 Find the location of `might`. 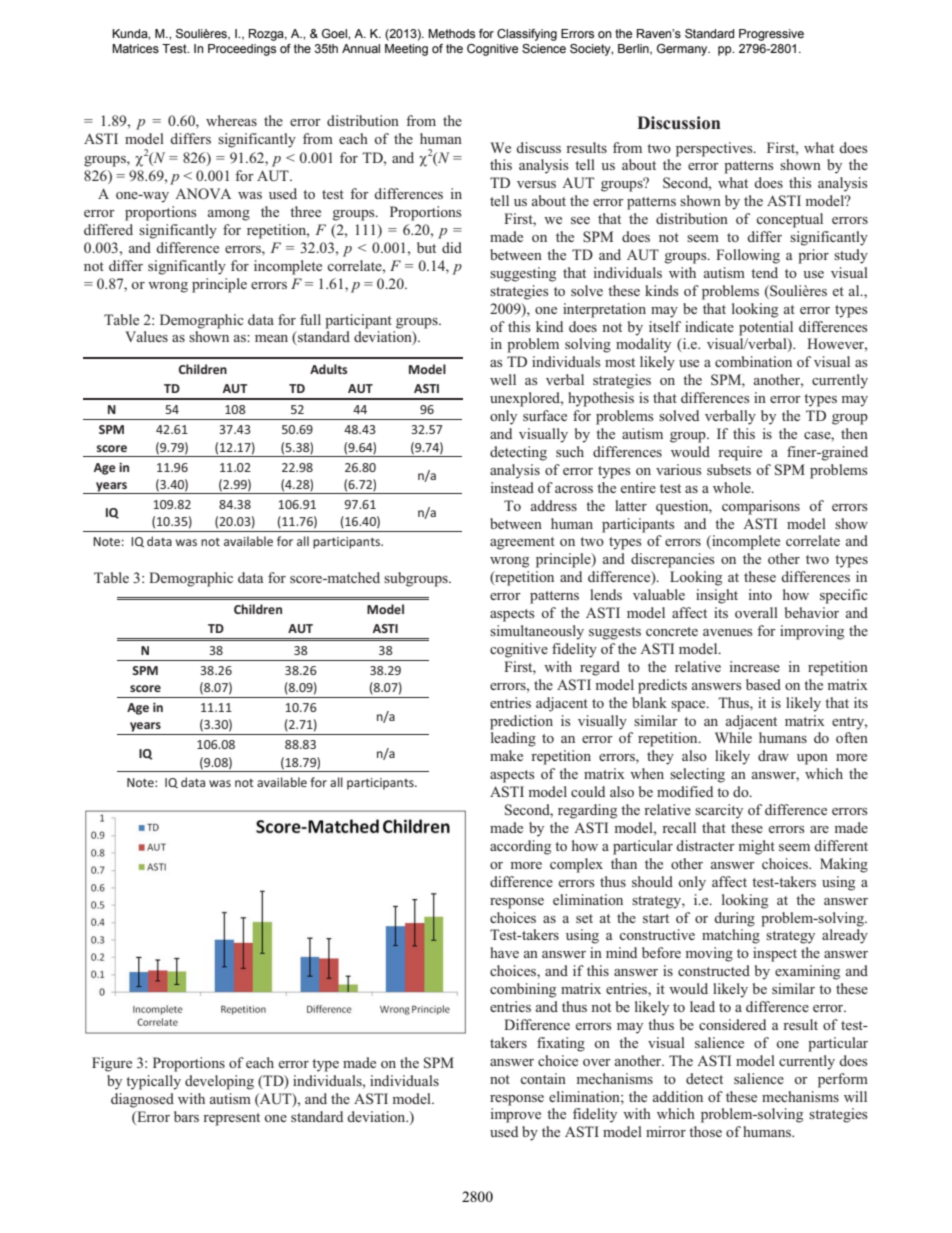

might is located at coordinates (756, 847).
